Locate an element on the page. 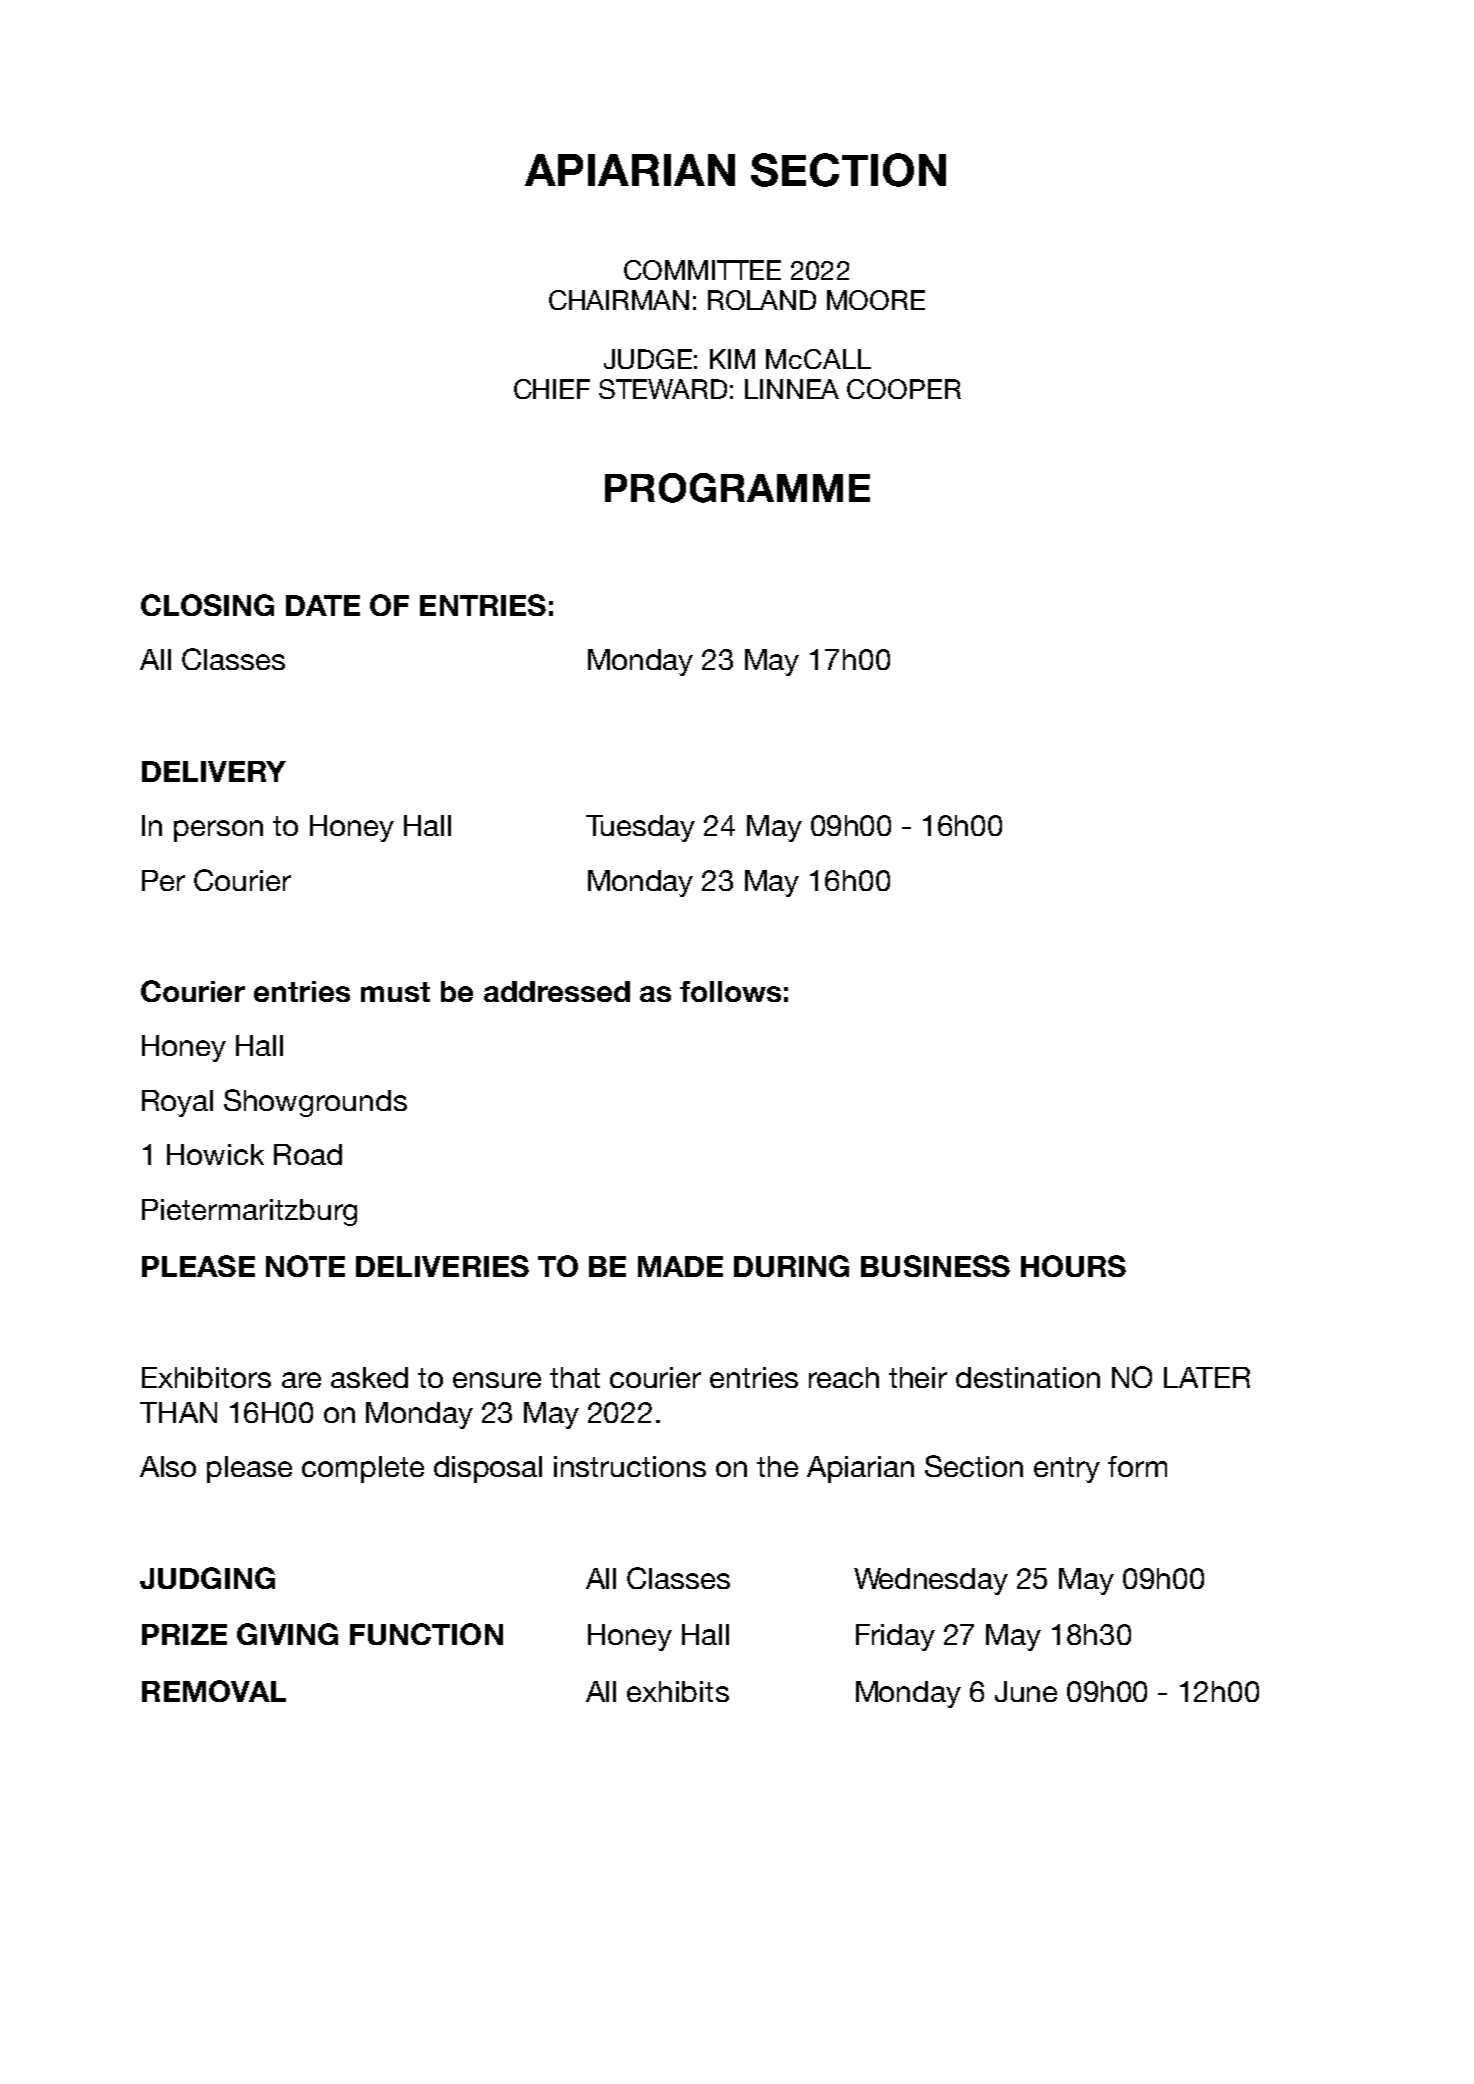 The width and height of the document is (1474, 2084). COOPER is located at coordinates (904, 389).
